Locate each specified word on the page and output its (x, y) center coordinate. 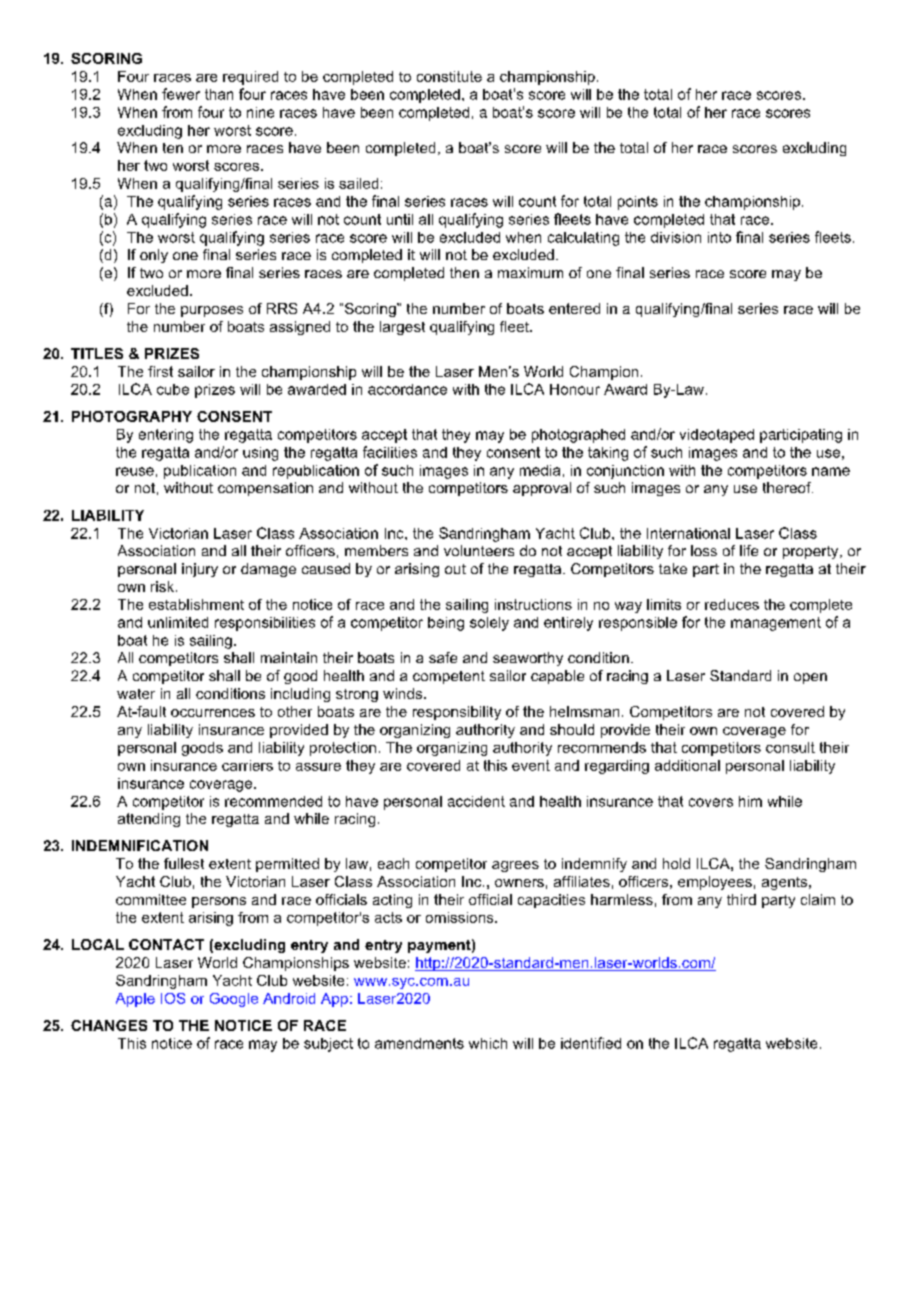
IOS (173, 998)
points (638, 203)
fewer (181, 94)
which (488, 1043)
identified (591, 1043)
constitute (449, 76)
